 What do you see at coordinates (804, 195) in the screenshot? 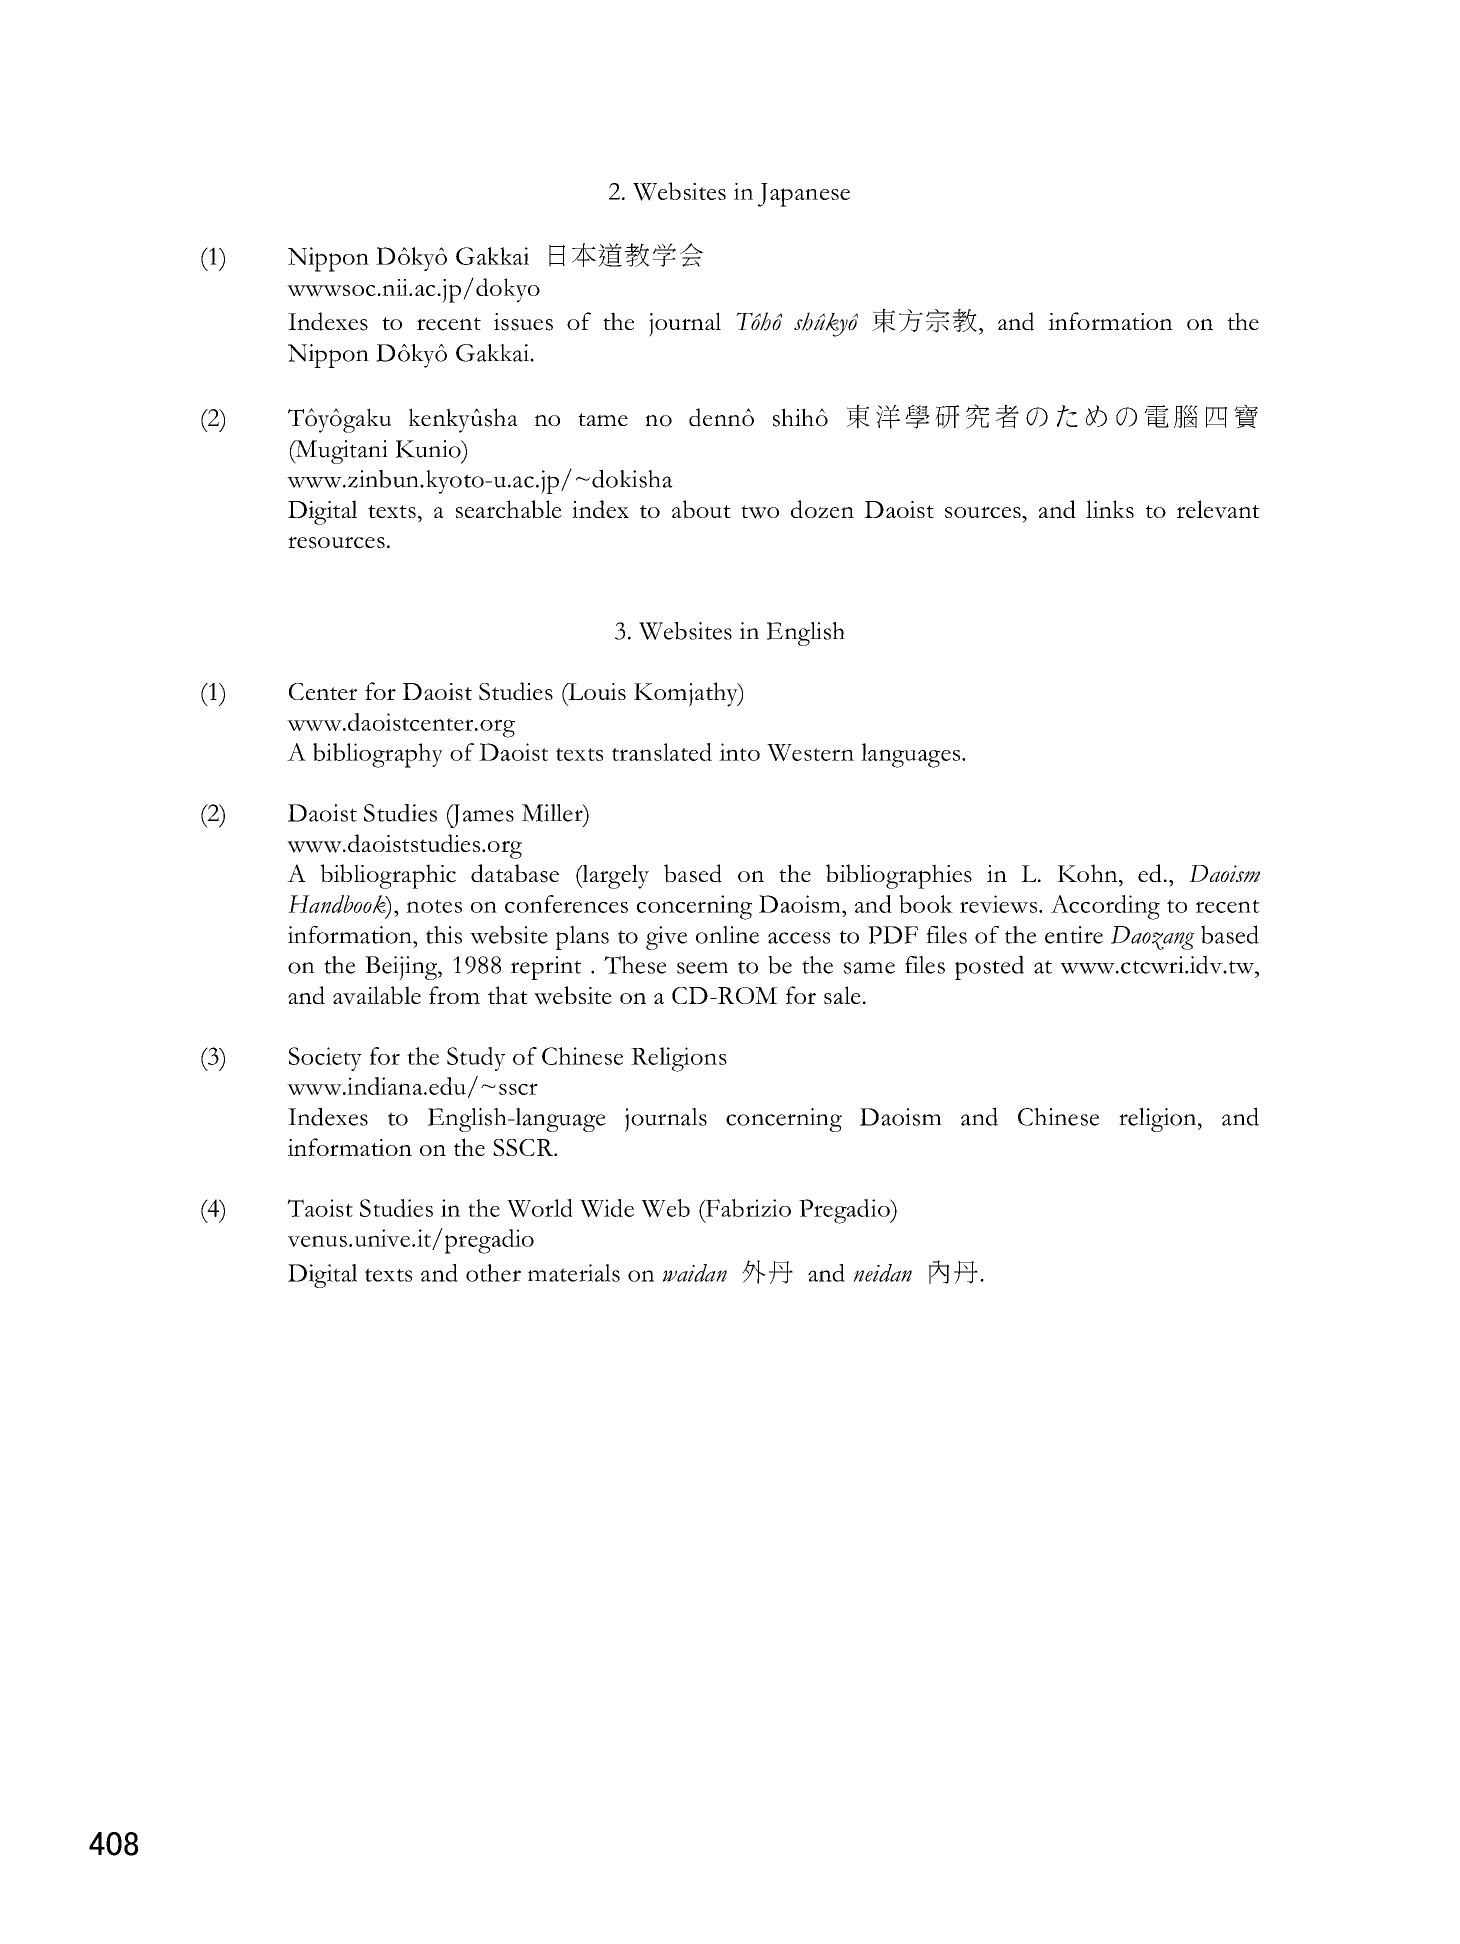
I see `Japanese` at bounding box center [804, 195].
